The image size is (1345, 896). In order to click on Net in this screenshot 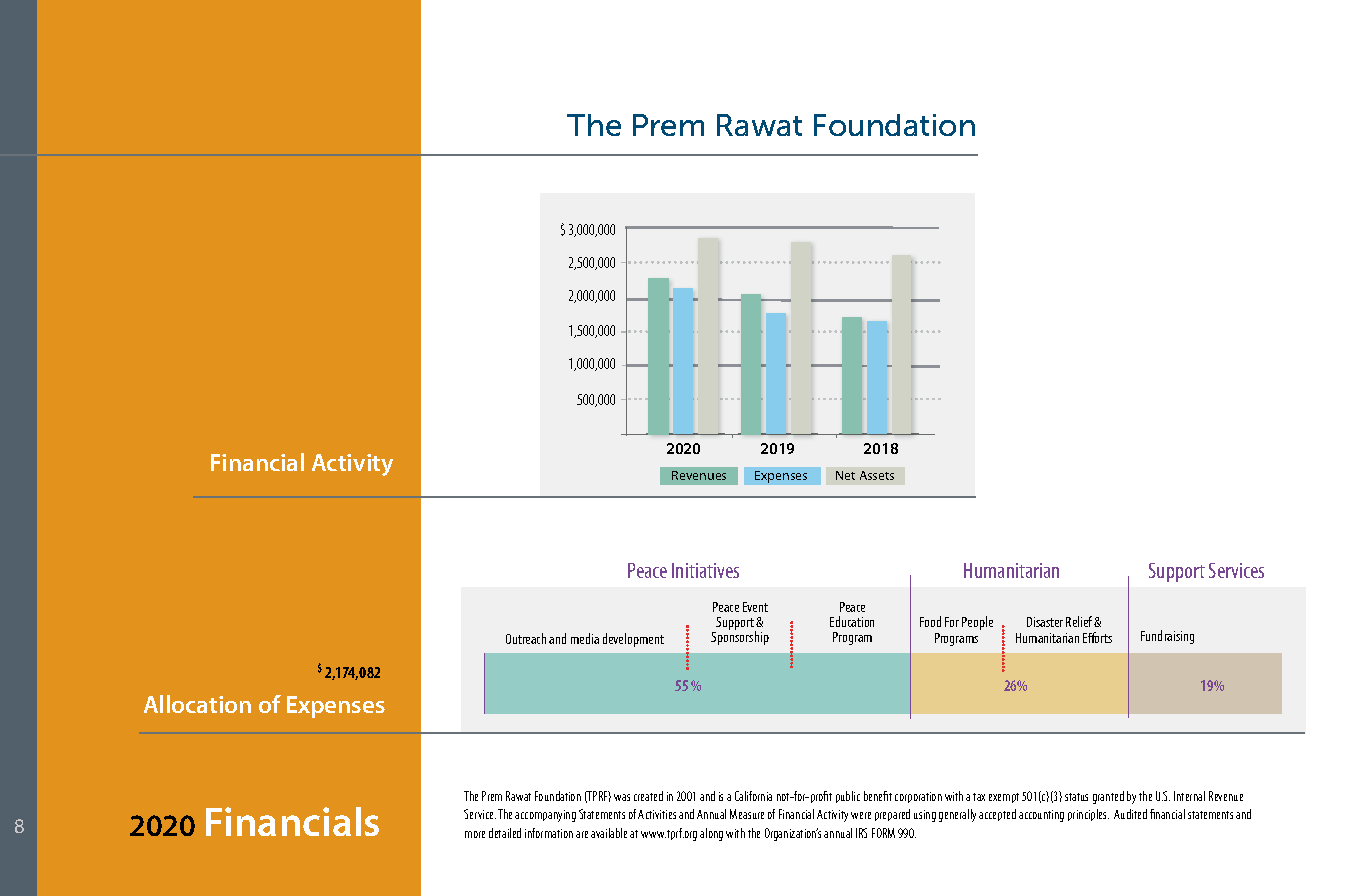, I will do `click(845, 475)`.
